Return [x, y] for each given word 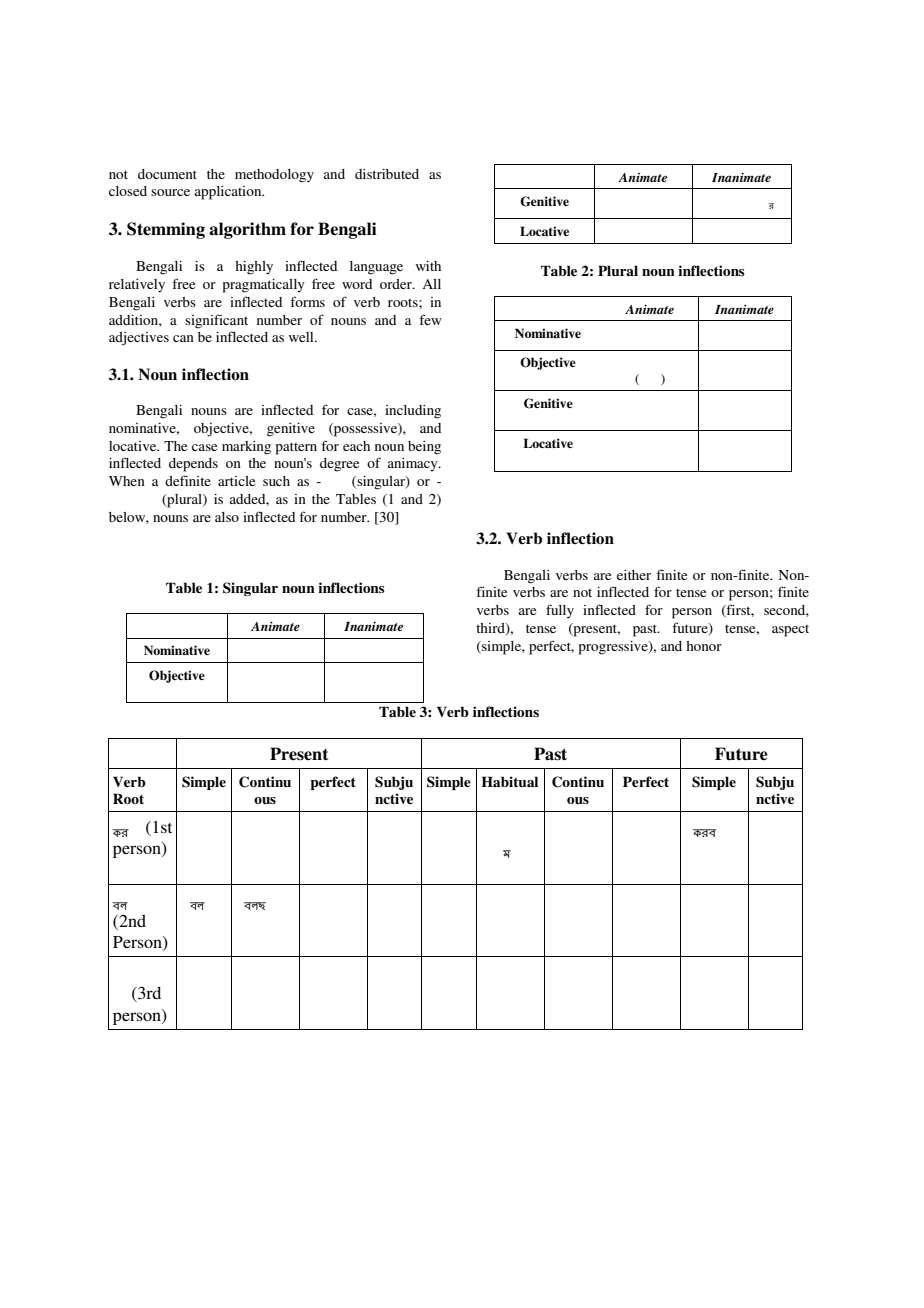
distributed [387, 174]
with [428, 266]
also [227, 517]
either [634, 575]
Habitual [510, 781]
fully [560, 611]
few [430, 319]
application [229, 193]
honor [704, 646]
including [413, 412]
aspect [790, 631]
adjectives [139, 339]
